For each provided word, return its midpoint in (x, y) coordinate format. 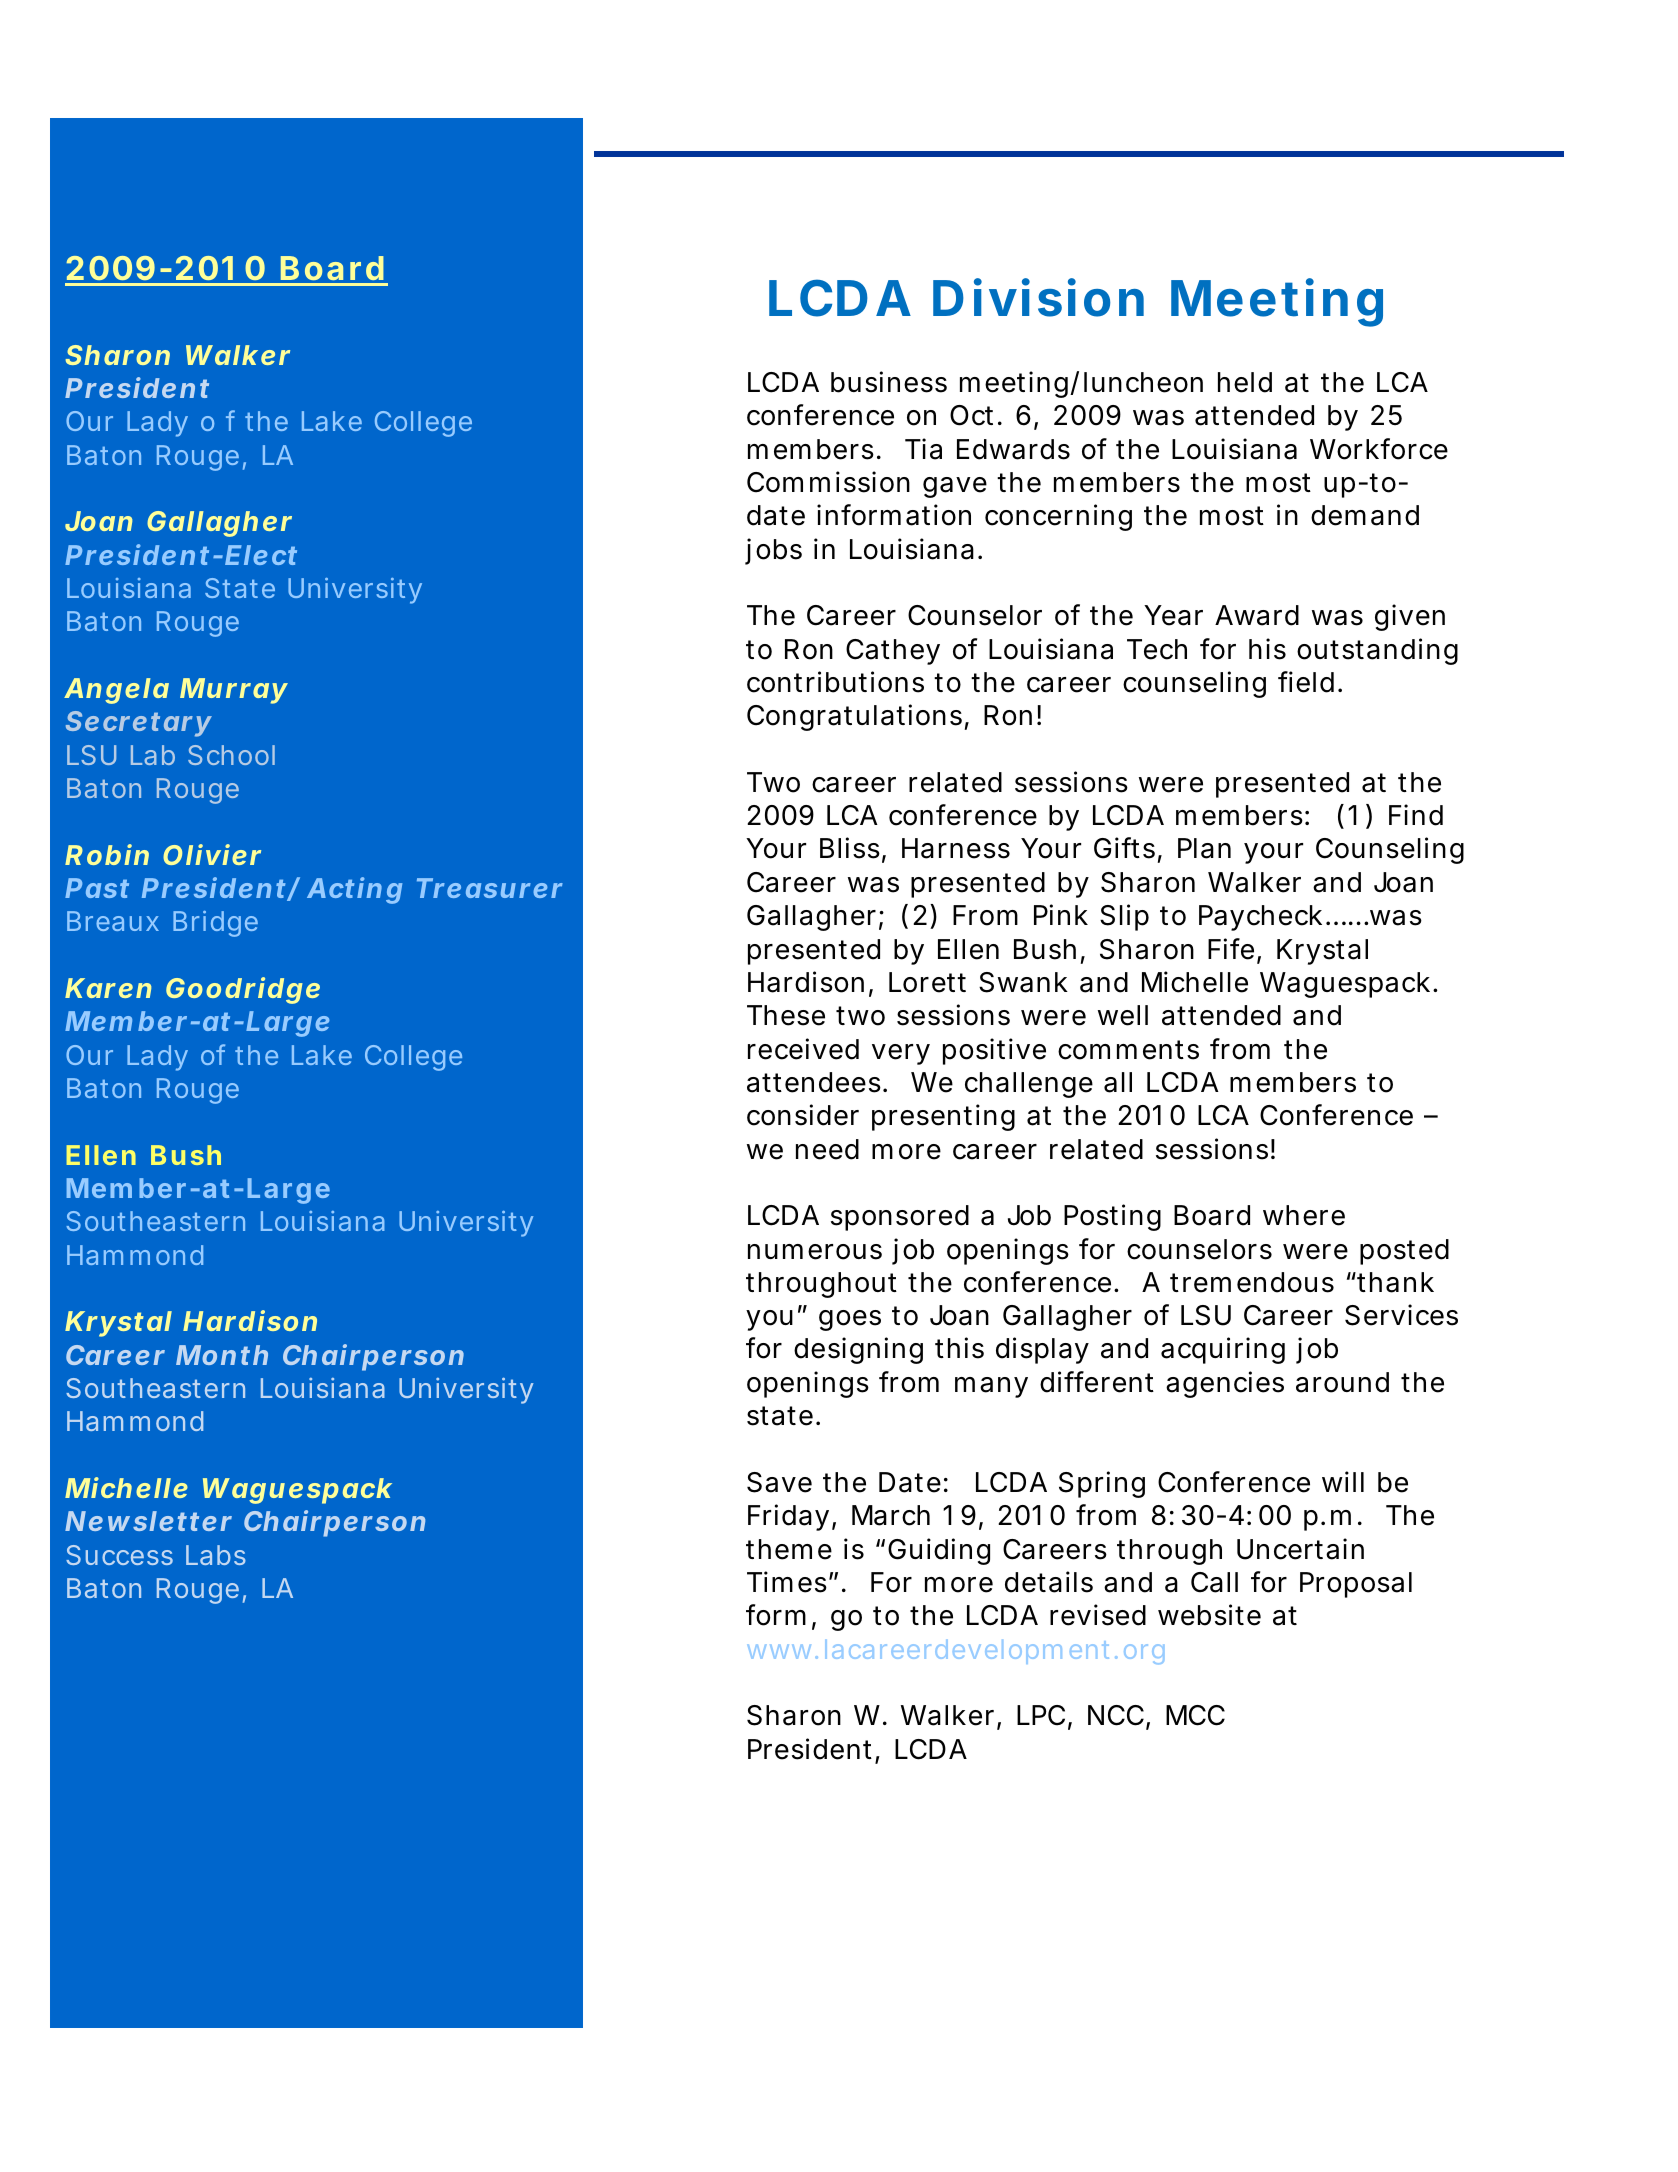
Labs (216, 1555)
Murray (233, 691)
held (1245, 382)
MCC (1195, 1715)
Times (787, 1582)
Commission (828, 482)
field (1306, 682)
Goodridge (243, 990)
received (803, 1049)
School (231, 755)
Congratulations (854, 717)
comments (1128, 1050)
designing (858, 1350)
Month (222, 1355)
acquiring (1223, 1350)
